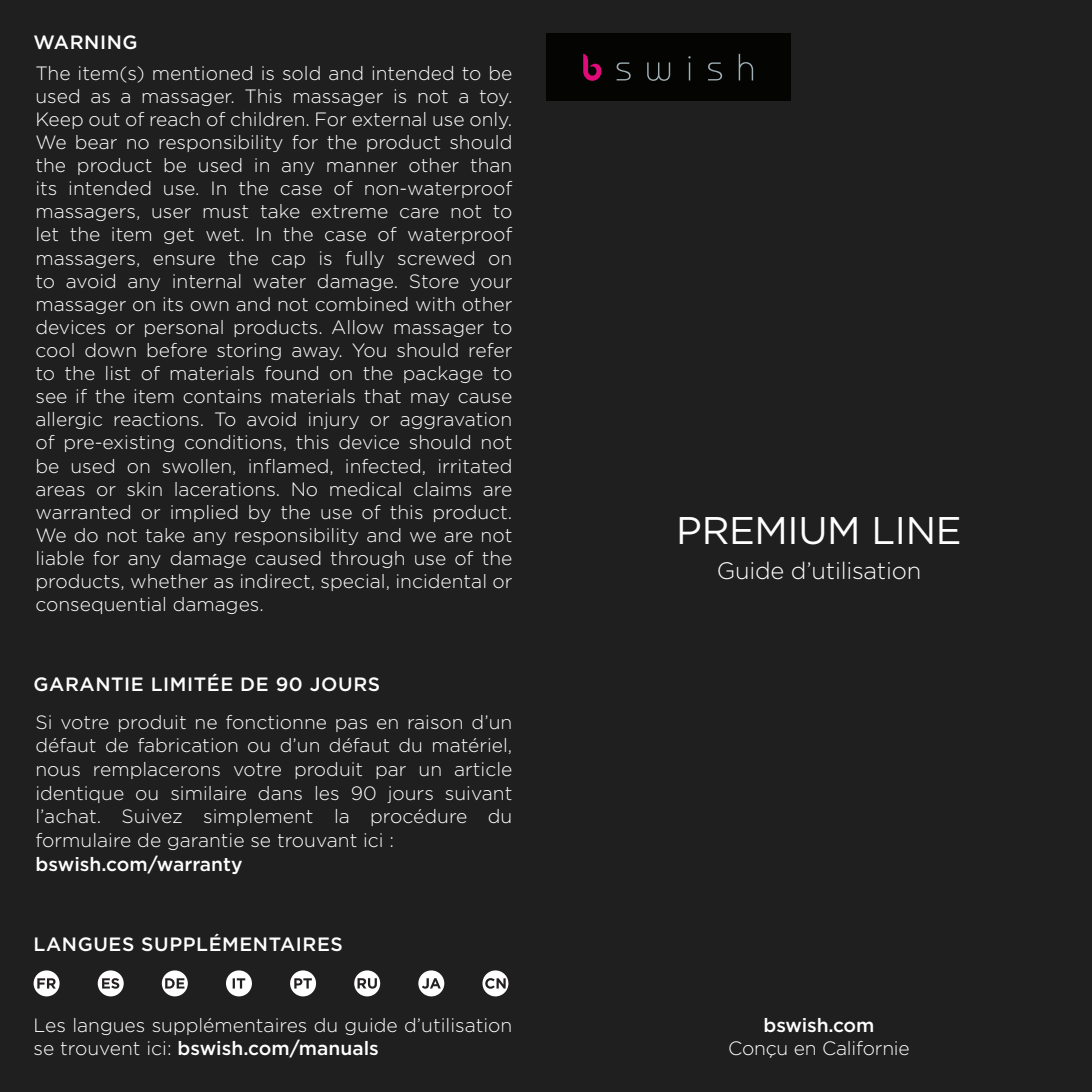 The width and height of the page is (1092, 1092). I want to click on fabrication, so click(188, 745).
